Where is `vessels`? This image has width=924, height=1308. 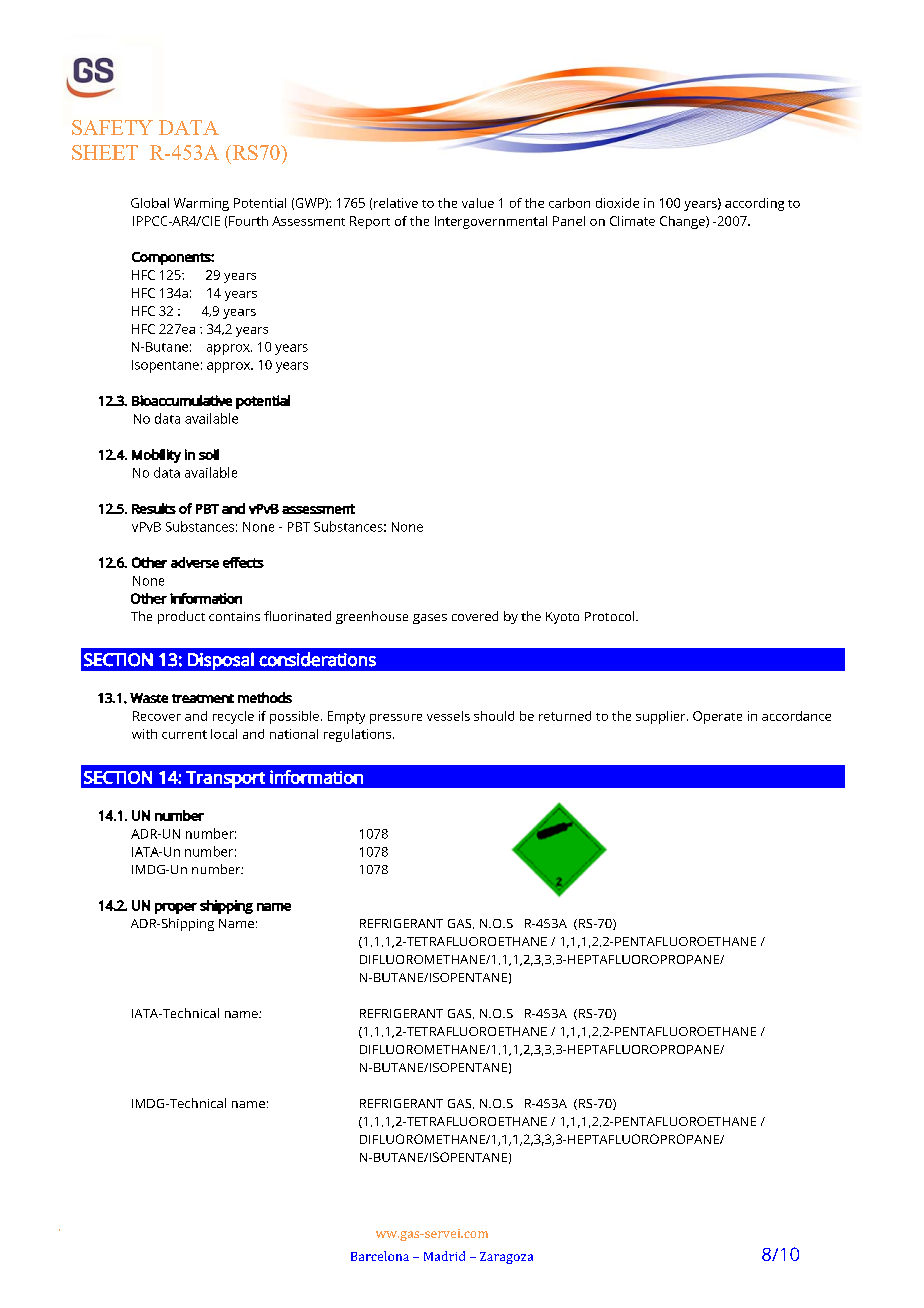
vessels is located at coordinates (448, 716).
